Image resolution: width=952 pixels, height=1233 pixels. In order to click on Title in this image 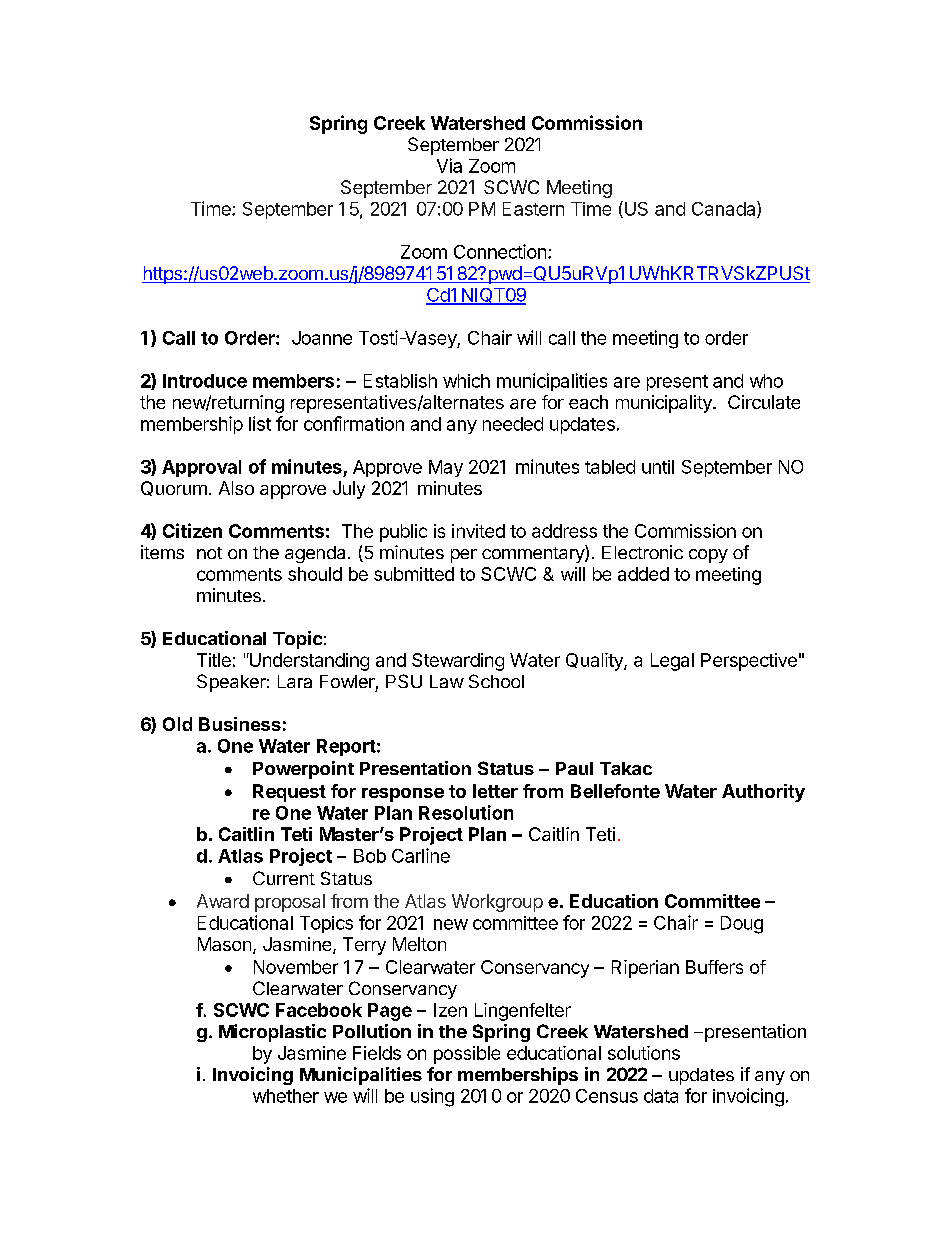, I will do `click(214, 660)`.
